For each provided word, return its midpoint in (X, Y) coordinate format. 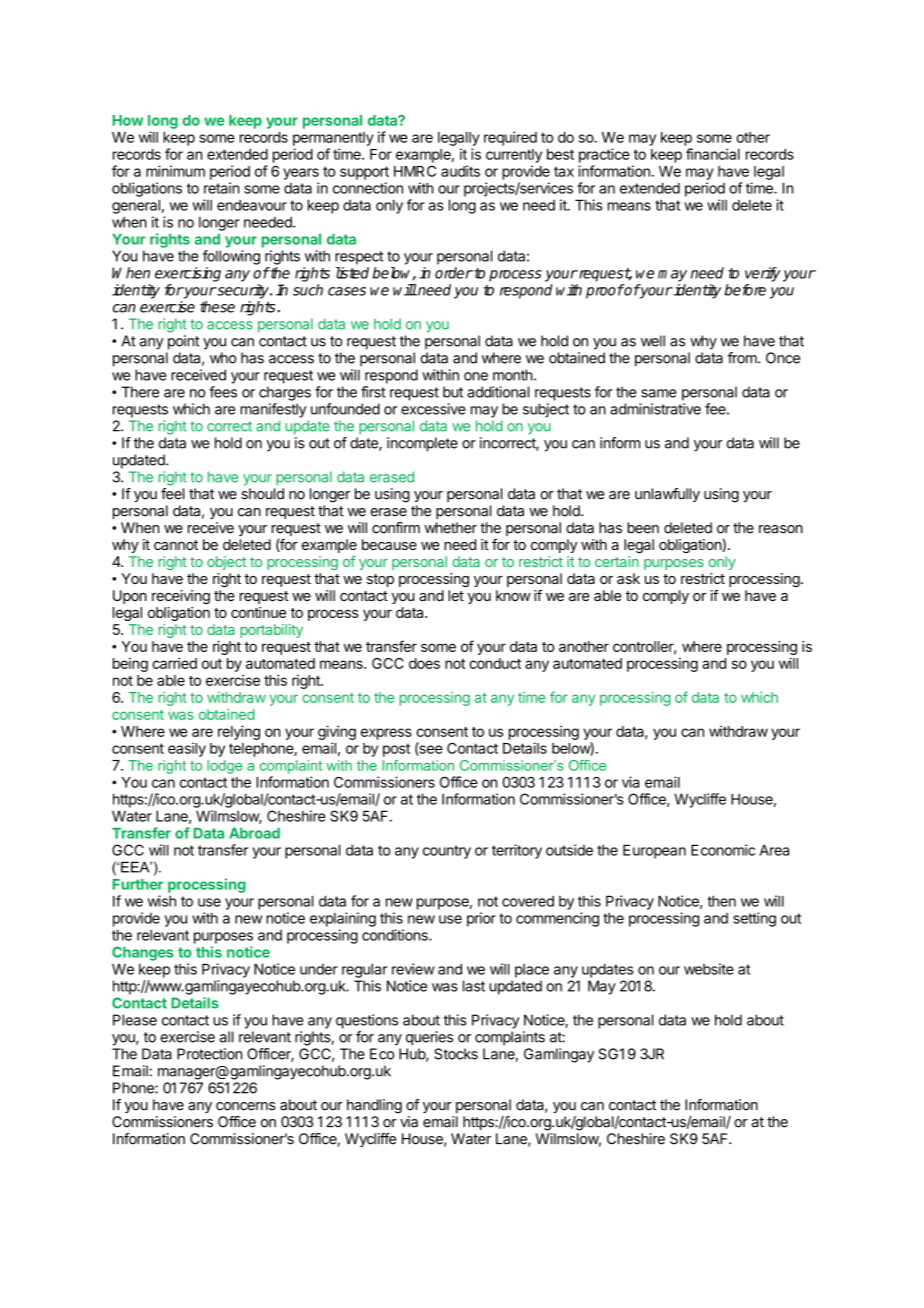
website (709, 969)
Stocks (456, 1054)
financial (713, 154)
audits (460, 171)
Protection (209, 1054)
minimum (175, 171)
